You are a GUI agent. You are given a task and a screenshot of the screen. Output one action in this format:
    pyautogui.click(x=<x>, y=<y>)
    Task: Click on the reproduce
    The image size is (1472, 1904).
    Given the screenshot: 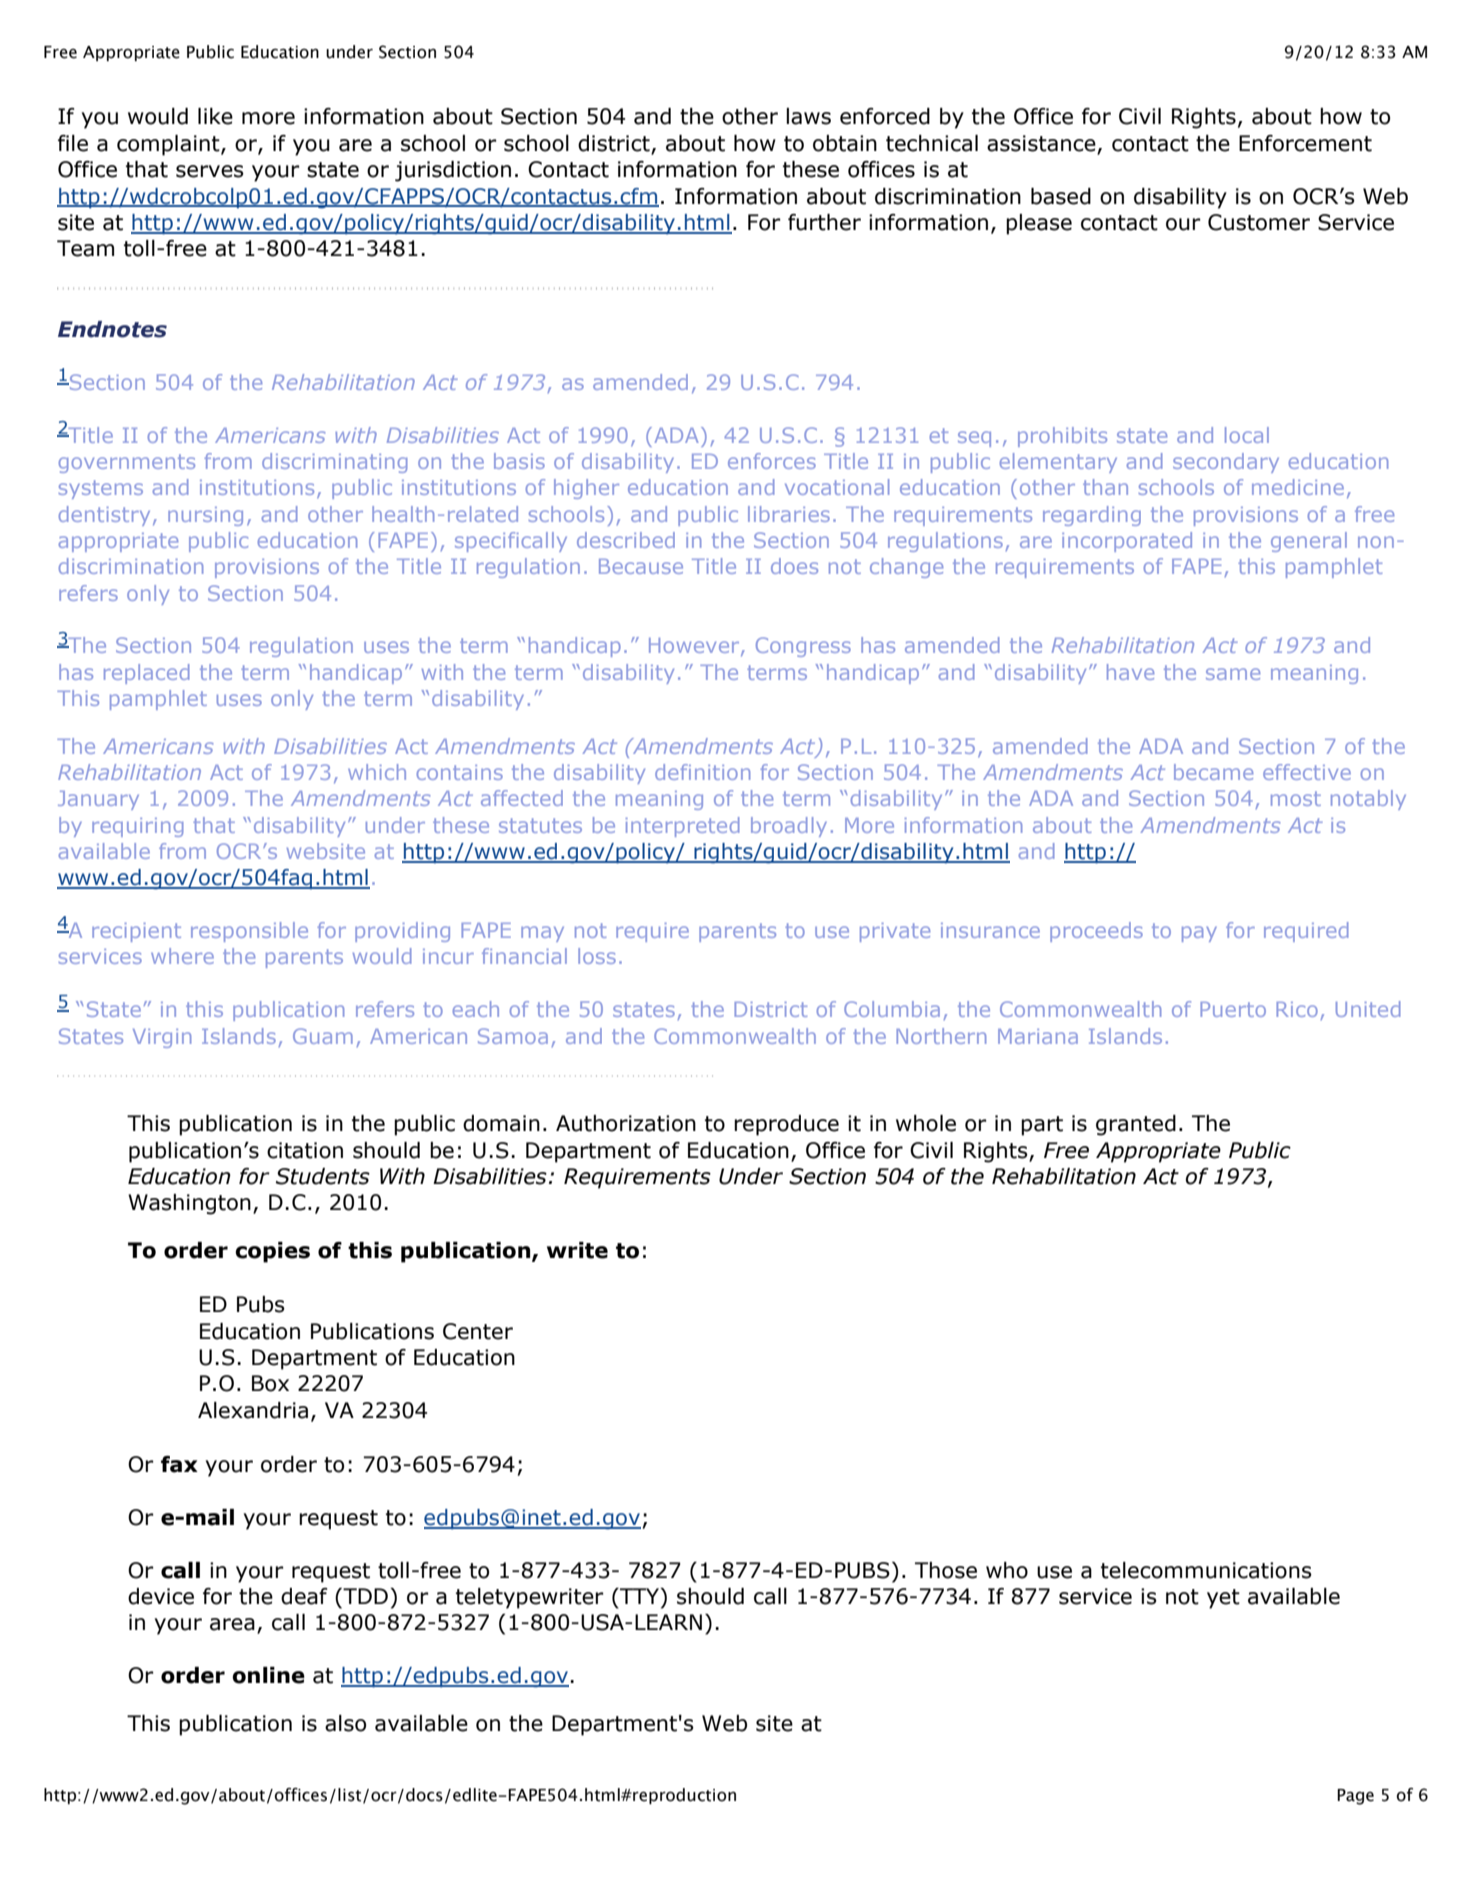 What is the action you would take?
    pyautogui.click(x=786, y=1125)
